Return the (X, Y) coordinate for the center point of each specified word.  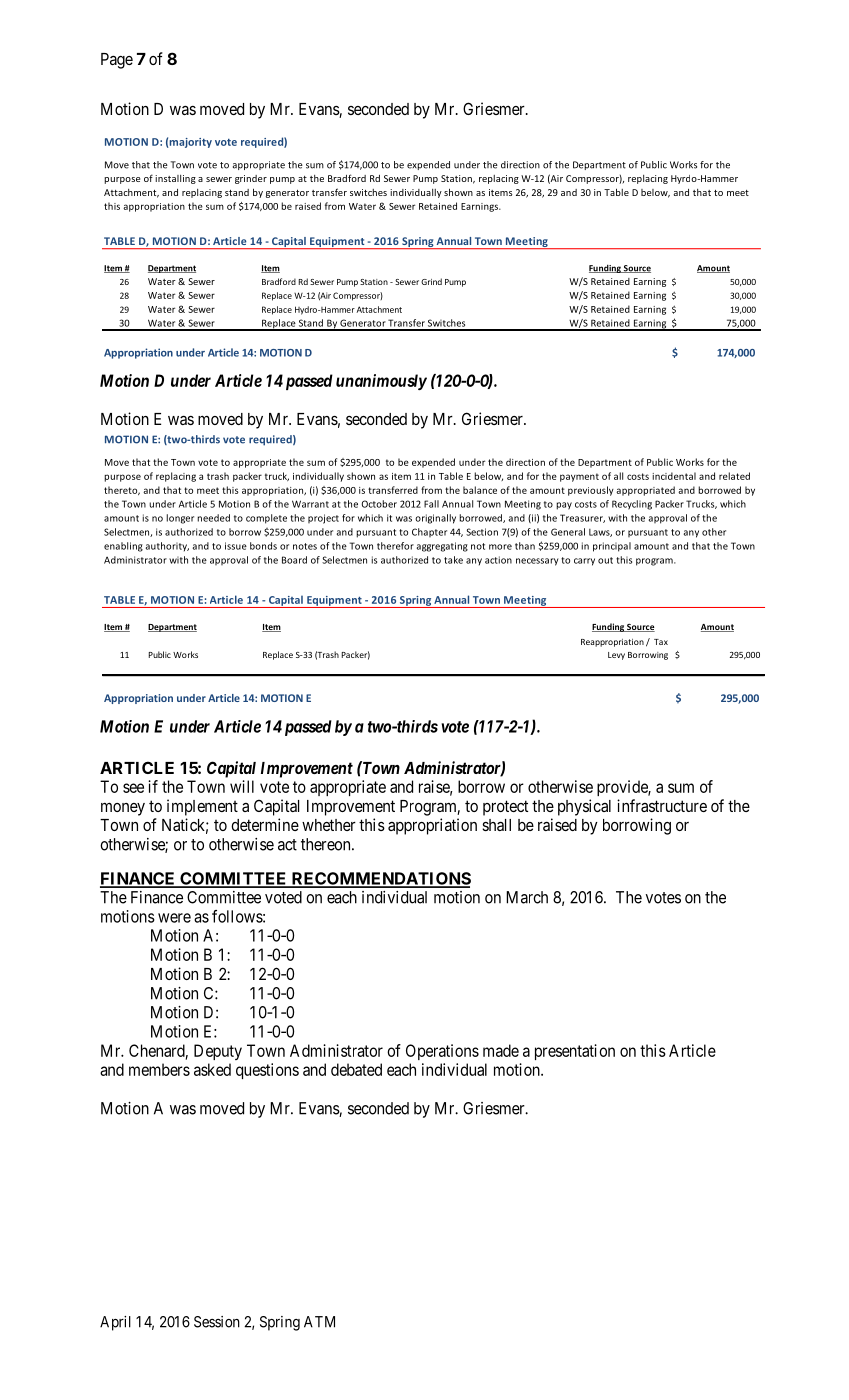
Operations (442, 1052)
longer (180, 519)
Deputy (218, 1052)
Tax (661, 642)
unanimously (381, 382)
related (734, 476)
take (453, 560)
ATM (319, 1322)
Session (217, 1322)
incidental (674, 476)
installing (175, 179)
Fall (431, 504)
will (242, 786)
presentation (575, 1052)
